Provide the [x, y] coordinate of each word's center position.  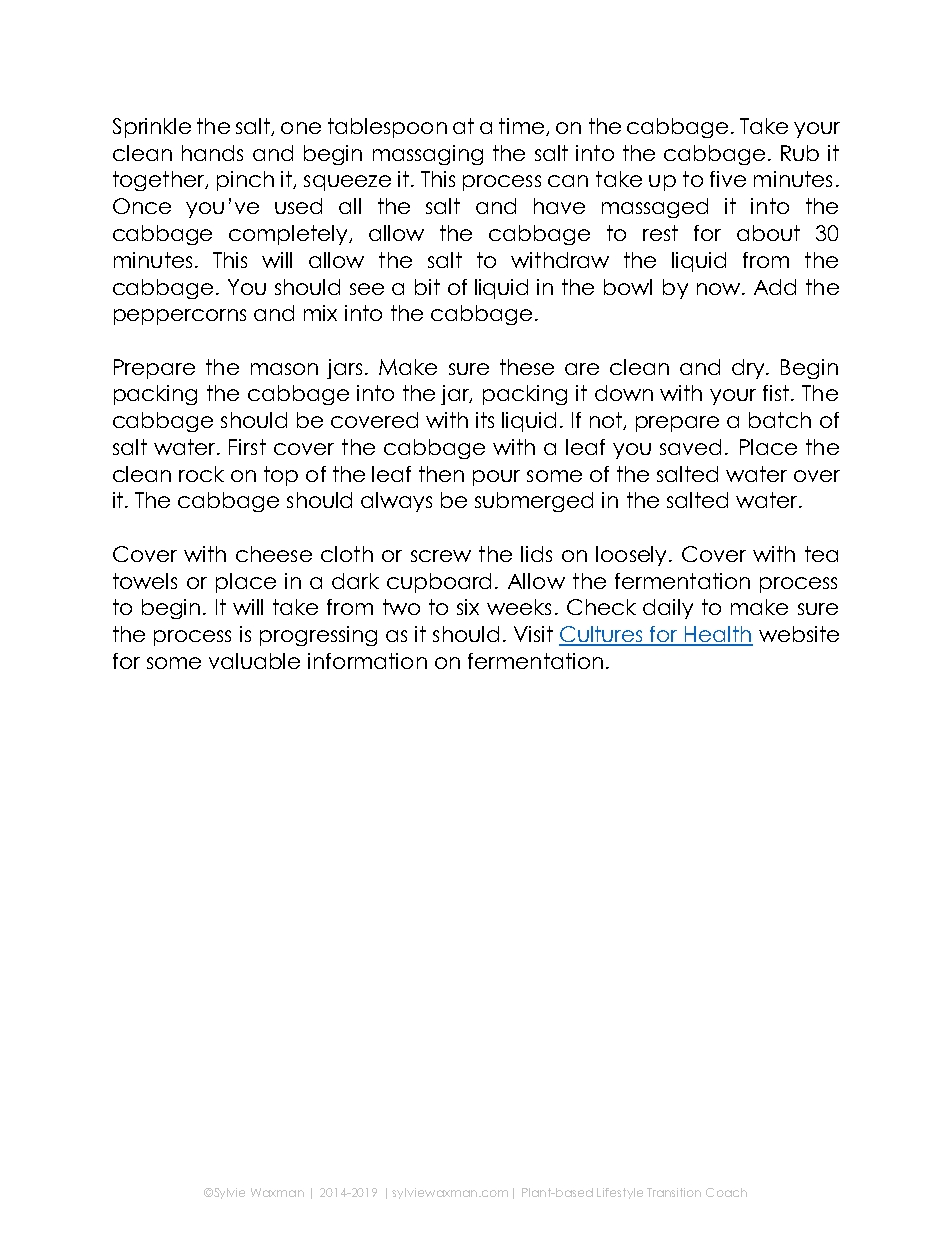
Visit [533, 634]
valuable [254, 661]
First [247, 447]
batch [780, 420]
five [728, 179]
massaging [428, 155]
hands [212, 153]
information [367, 661]
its [485, 420]
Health [718, 635]
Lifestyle [620, 1193]
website [799, 634]
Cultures [602, 635]
